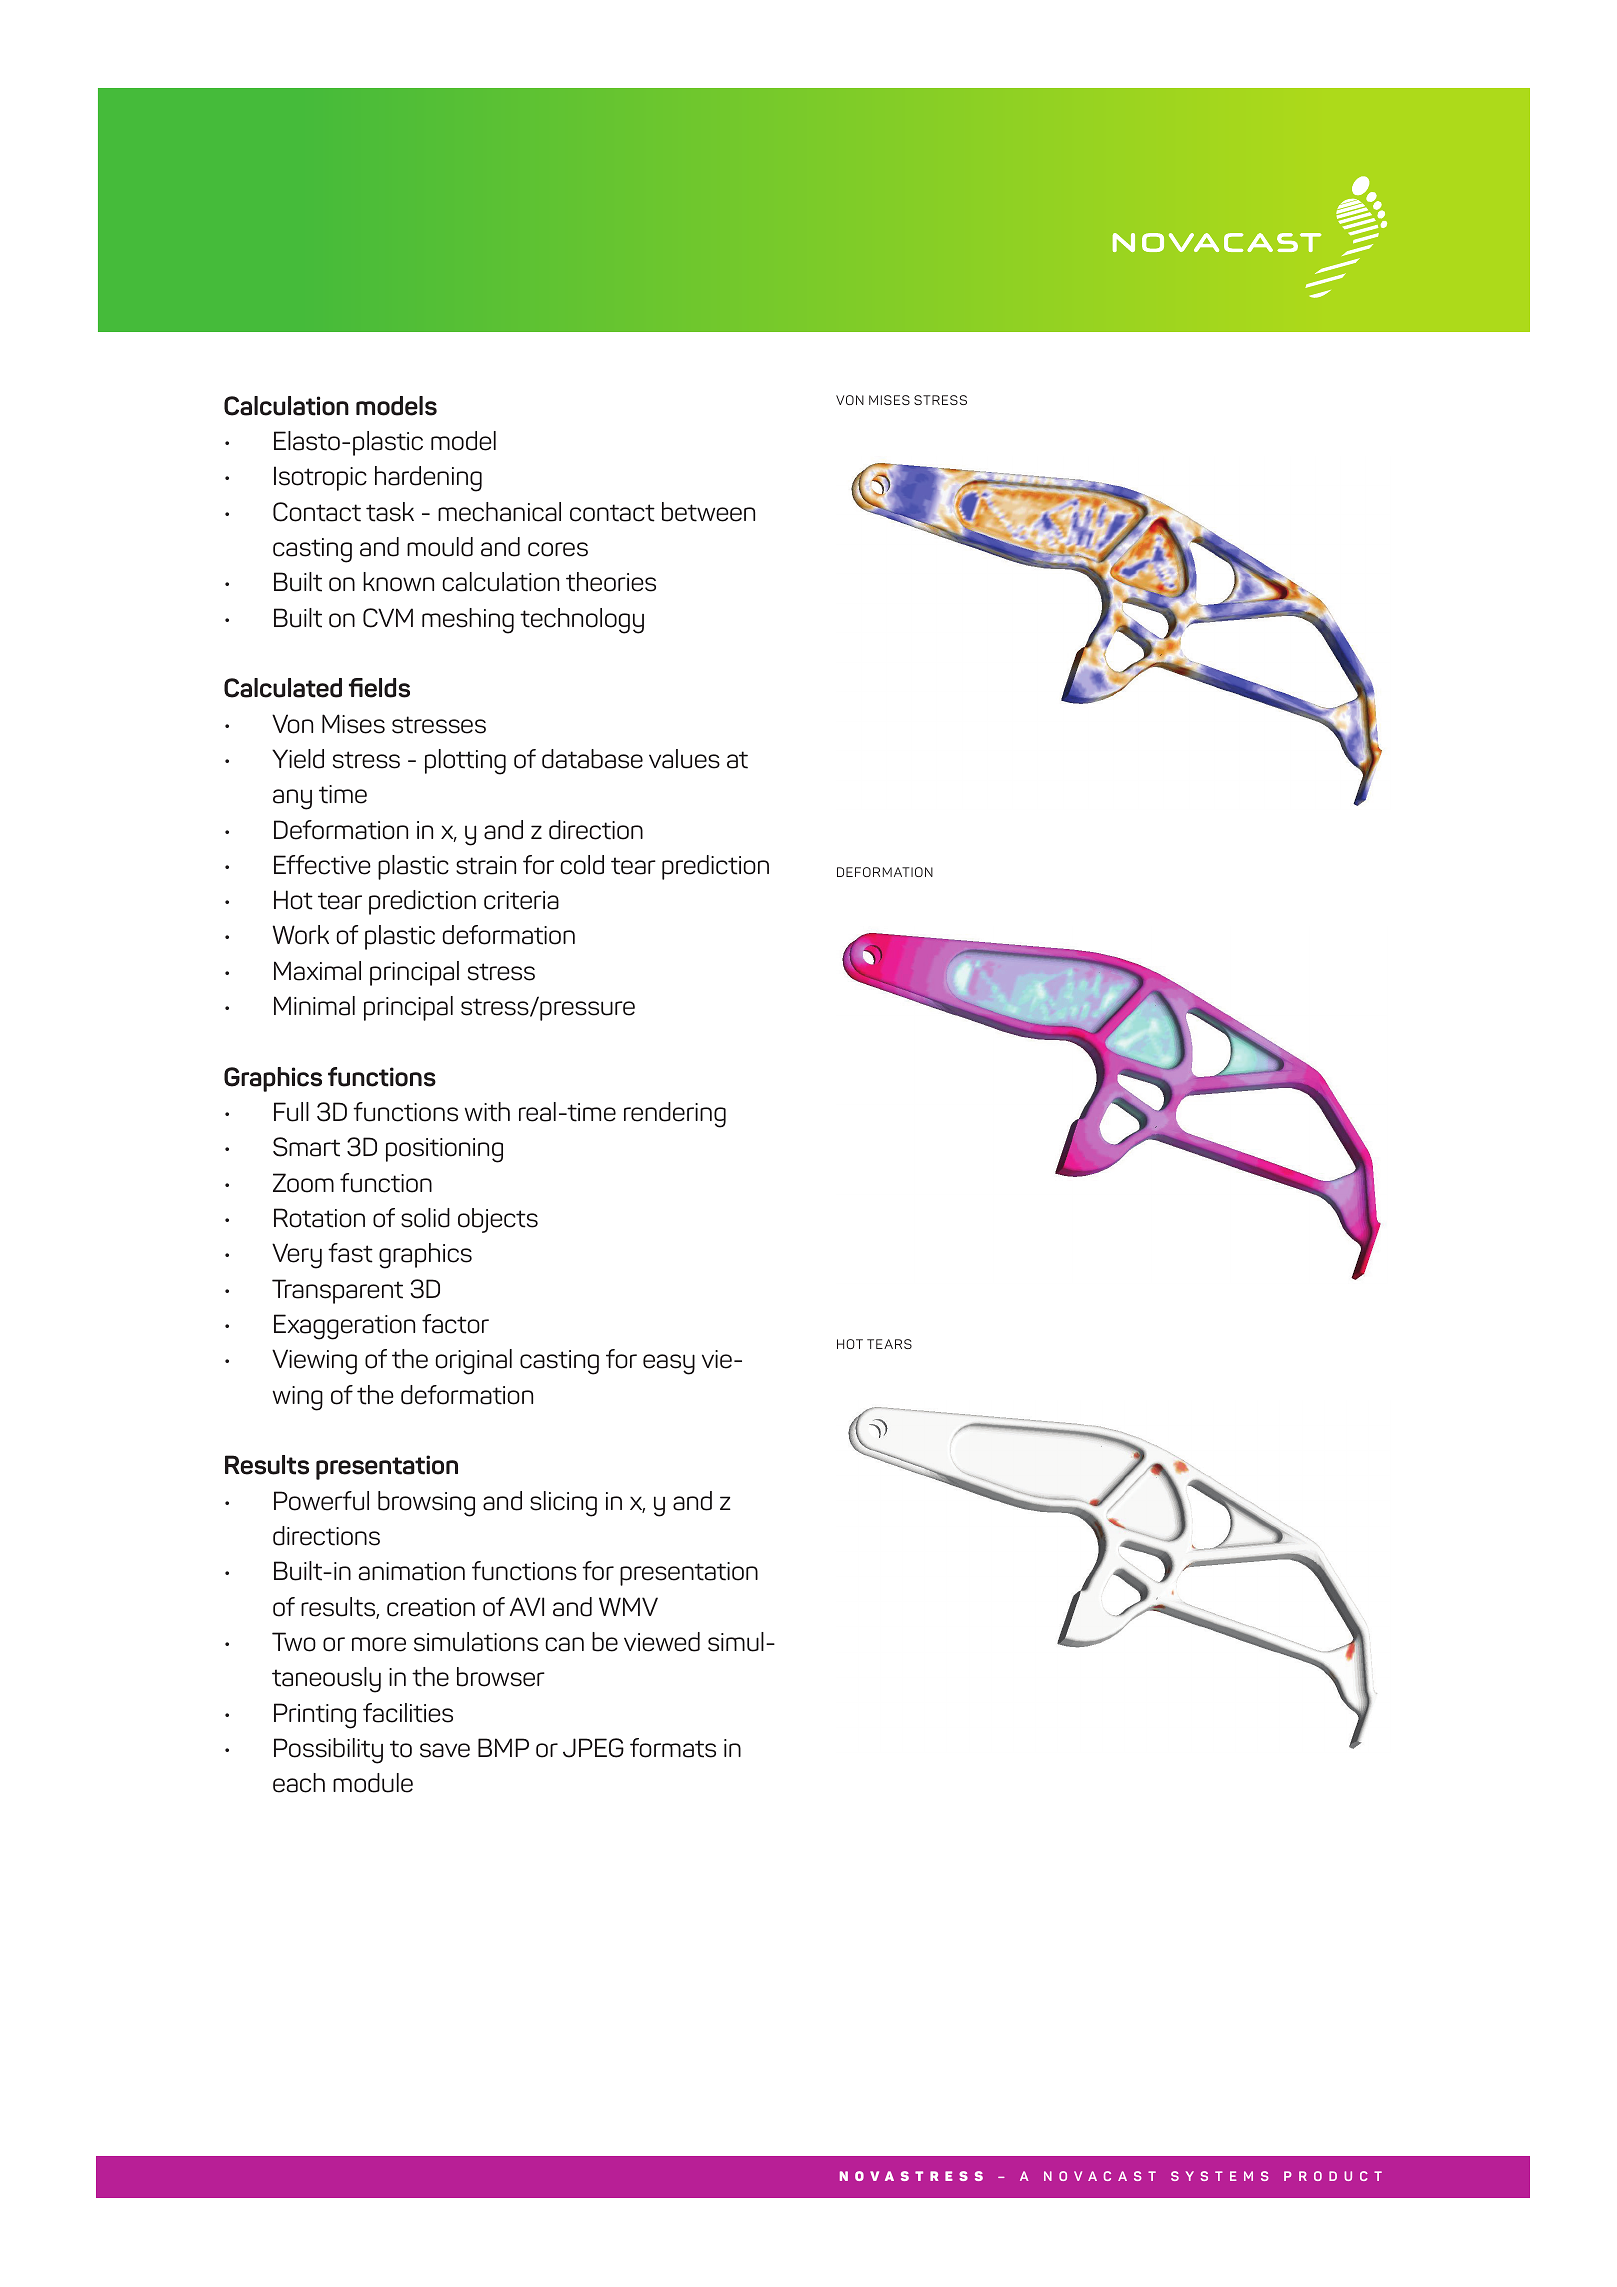  I want to click on BMP, so click(503, 1747).
